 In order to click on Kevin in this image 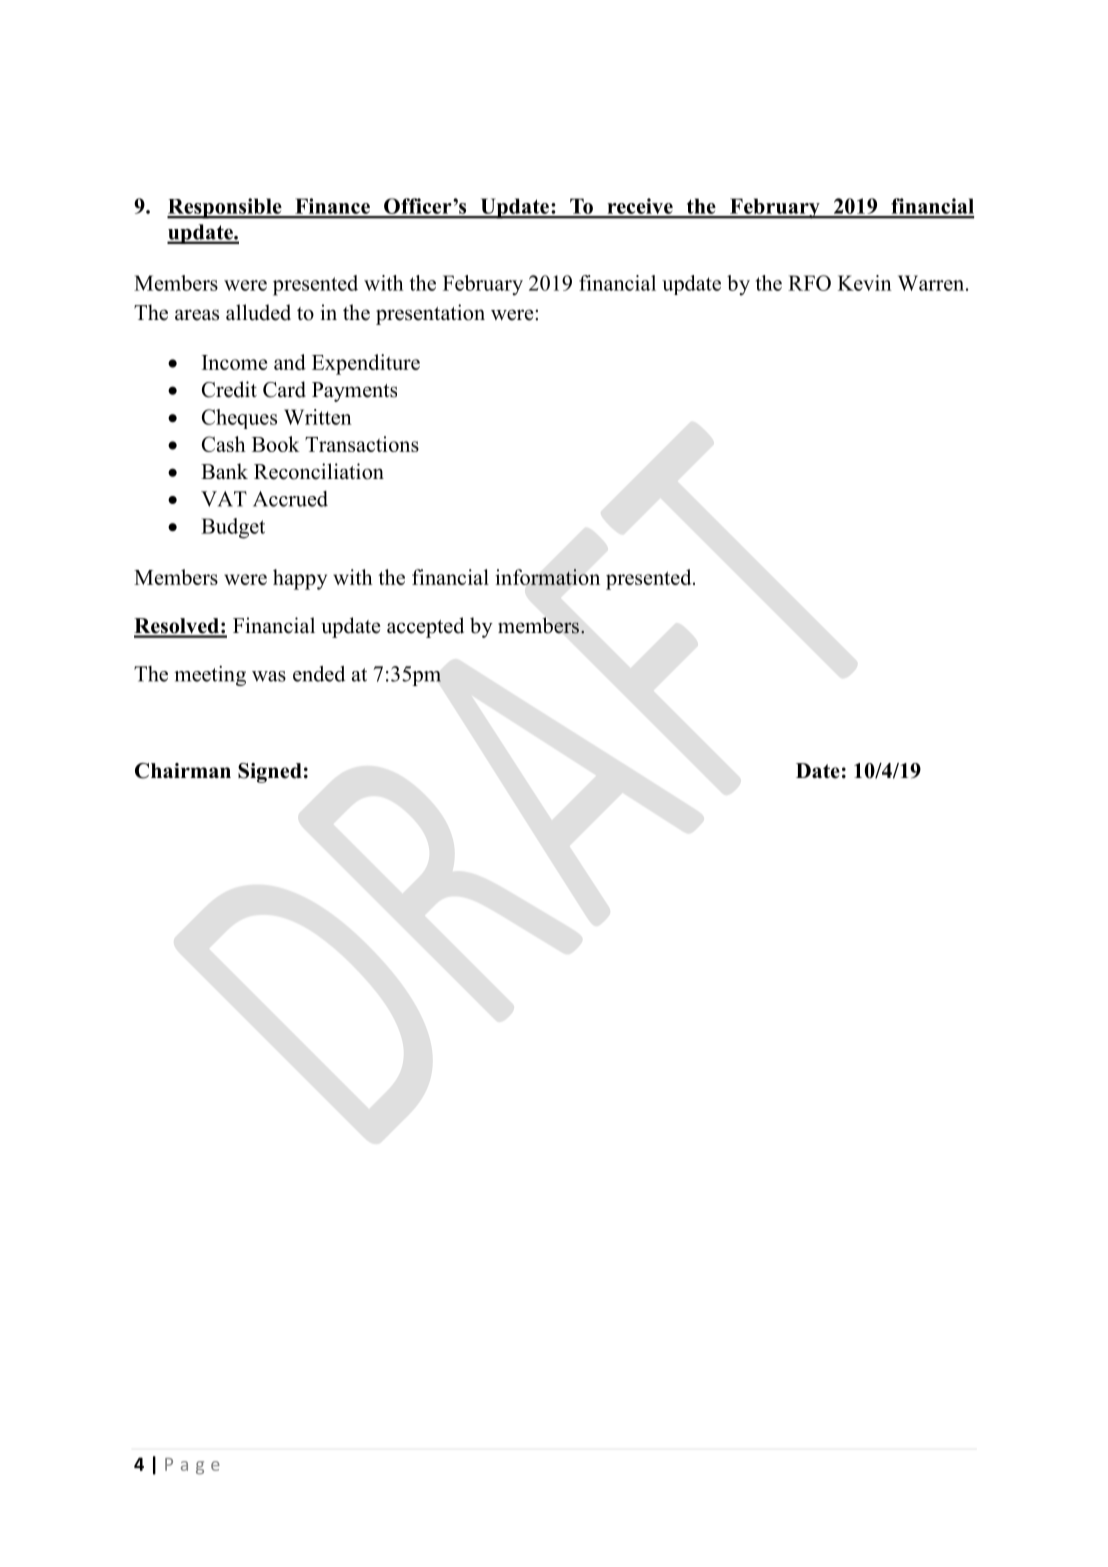, I will do `click(865, 283)`.
